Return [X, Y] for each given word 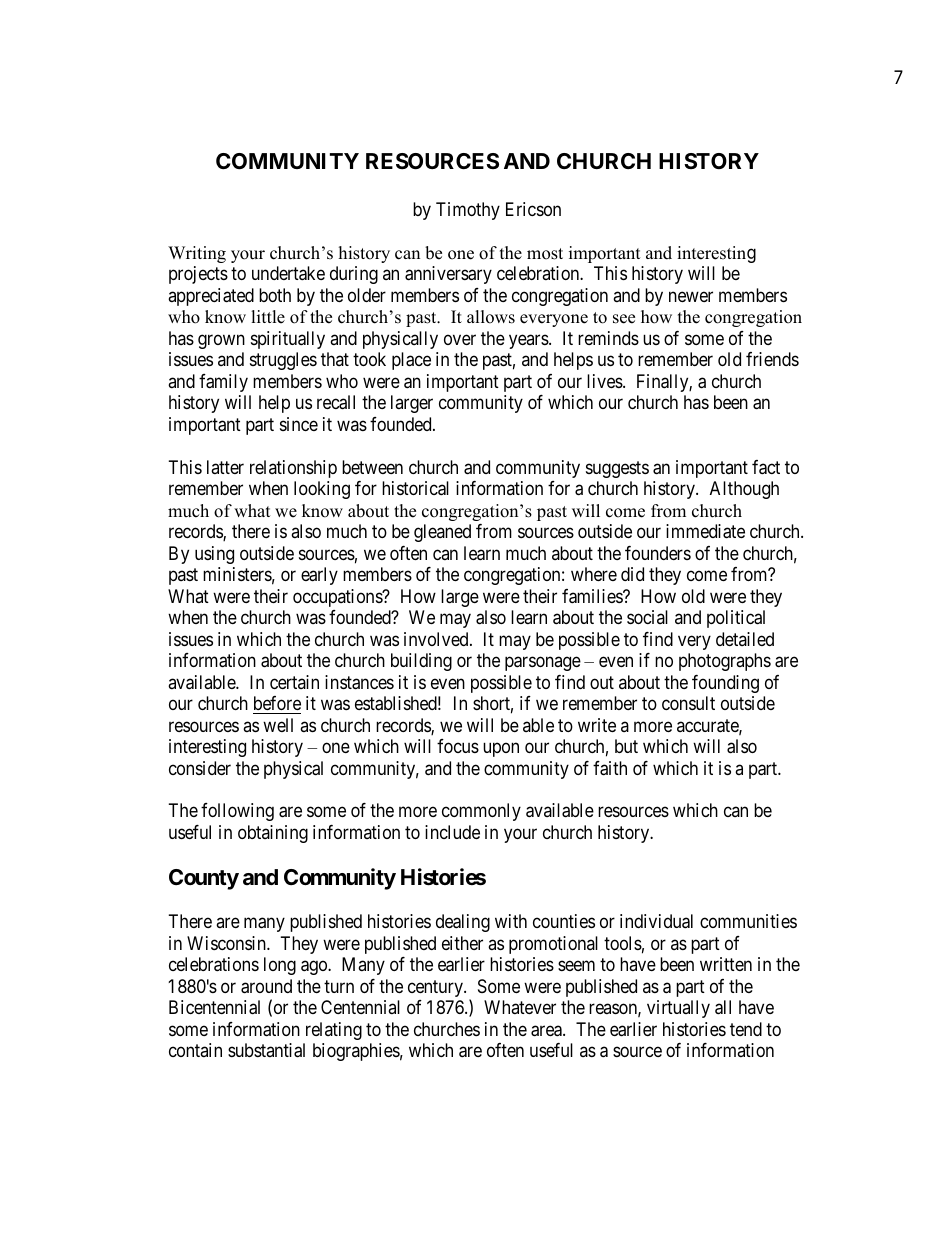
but [626, 746]
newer [691, 296]
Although [744, 490]
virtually [678, 1009]
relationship [293, 469]
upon [501, 749]
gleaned [442, 533]
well [278, 725]
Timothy [468, 211]
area [547, 1031]
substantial [266, 1050]
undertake [288, 273]
